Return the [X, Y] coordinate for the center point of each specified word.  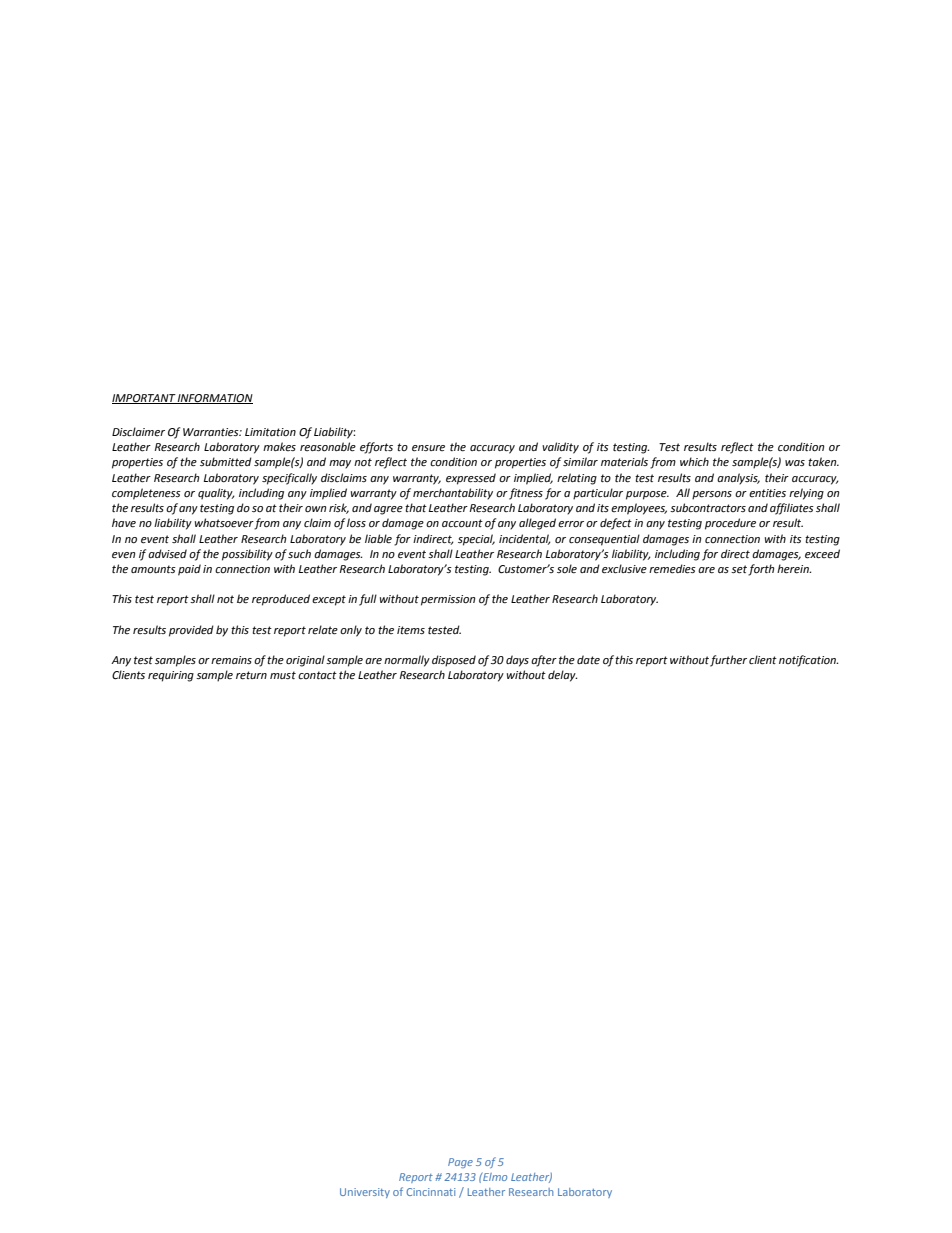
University [365, 1193]
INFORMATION [214, 399]
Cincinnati [430, 1192]
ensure [428, 448]
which [694, 461]
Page [460, 1163]
